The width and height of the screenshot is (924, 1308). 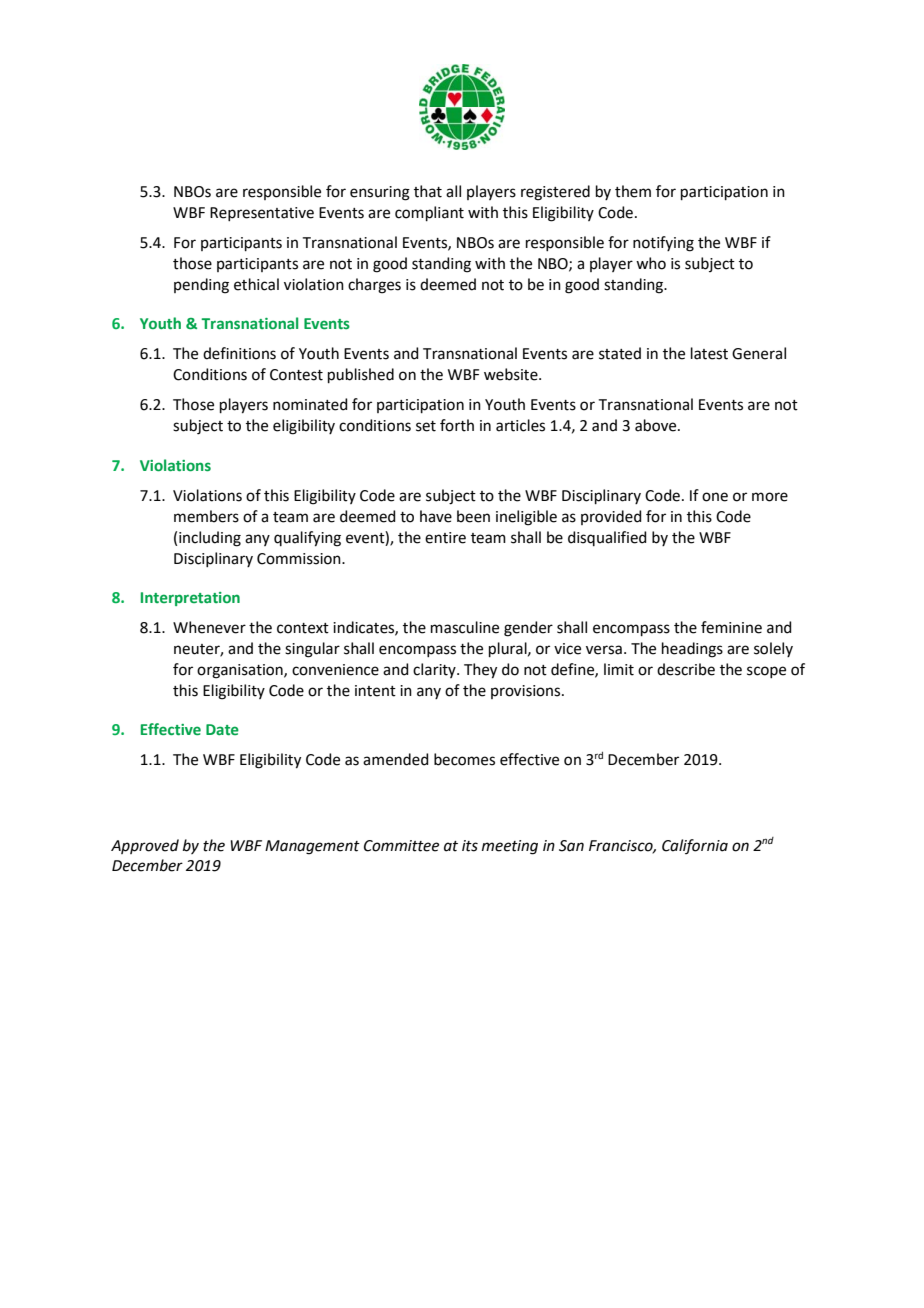 What do you see at coordinates (686, 669) in the screenshot?
I see `describe` at bounding box center [686, 669].
